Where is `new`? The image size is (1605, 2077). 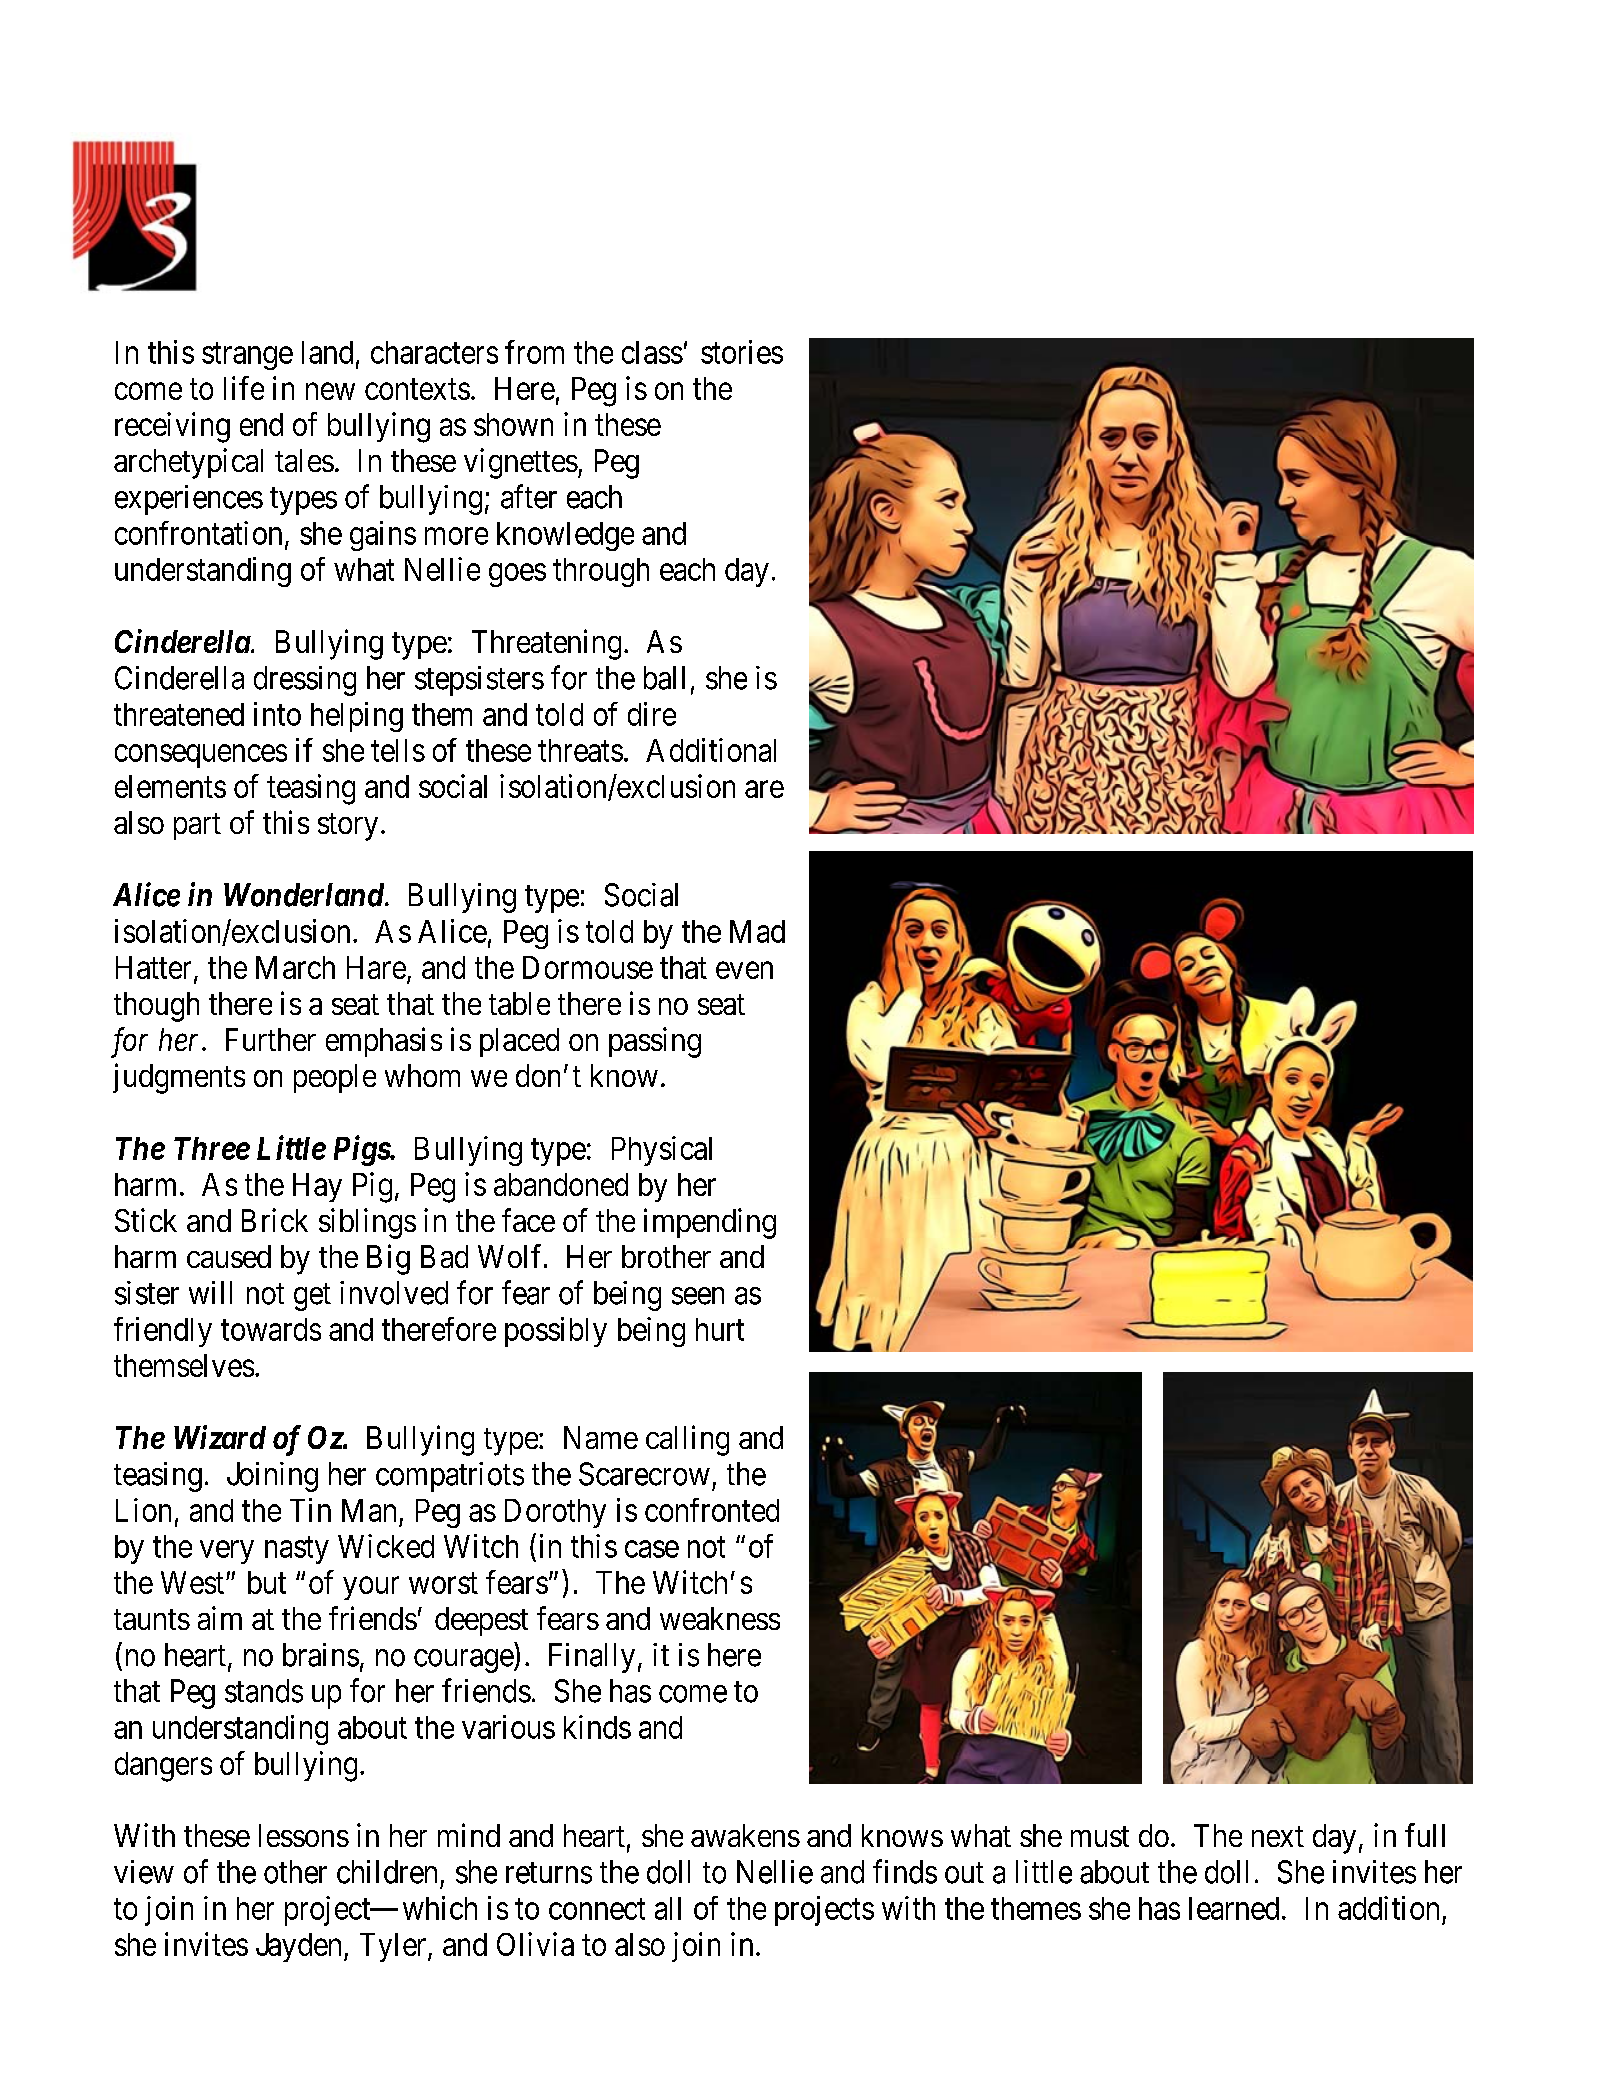
new is located at coordinates (330, 391).
